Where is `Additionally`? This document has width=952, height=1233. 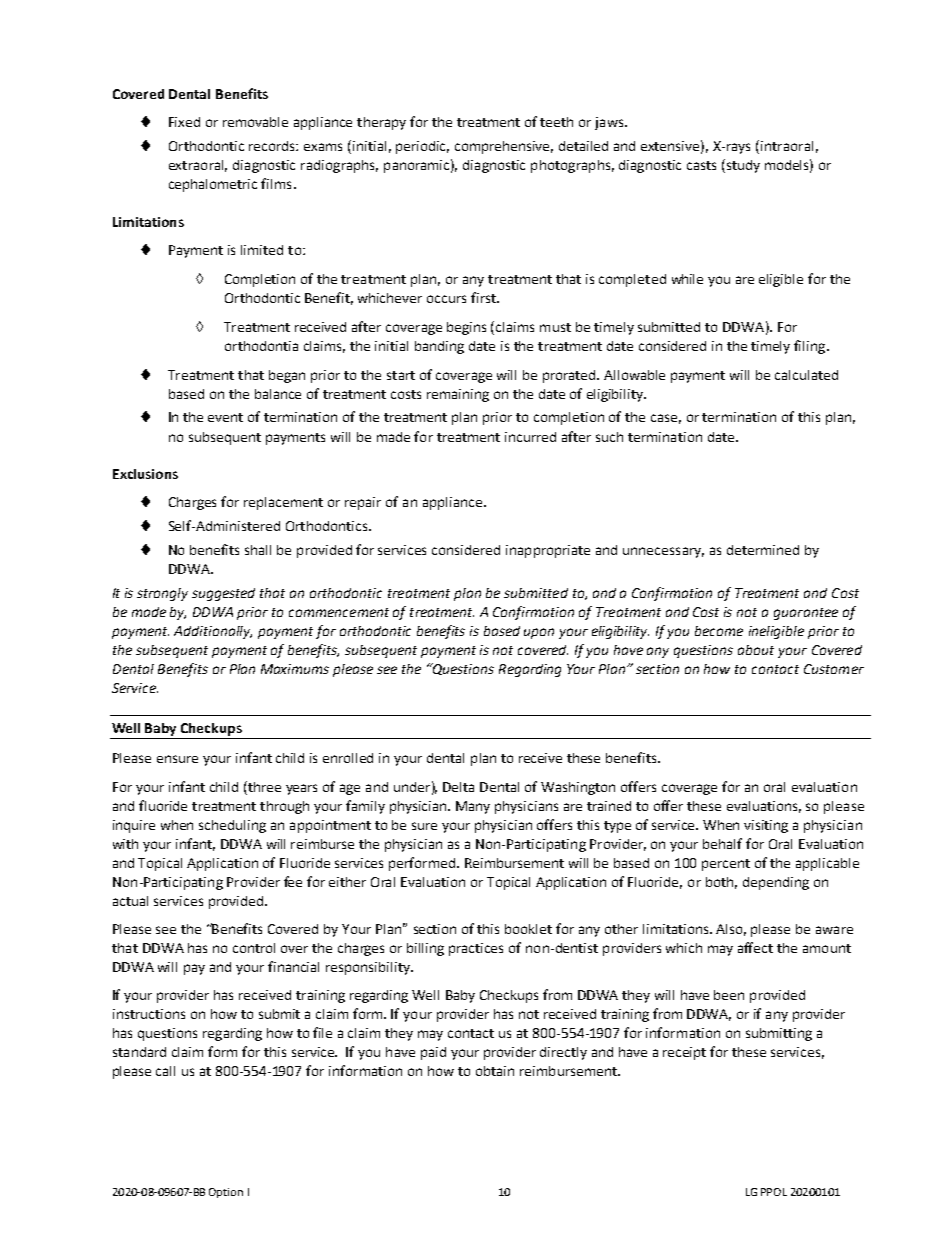
Additionally is located at coordinates (213, 632).
